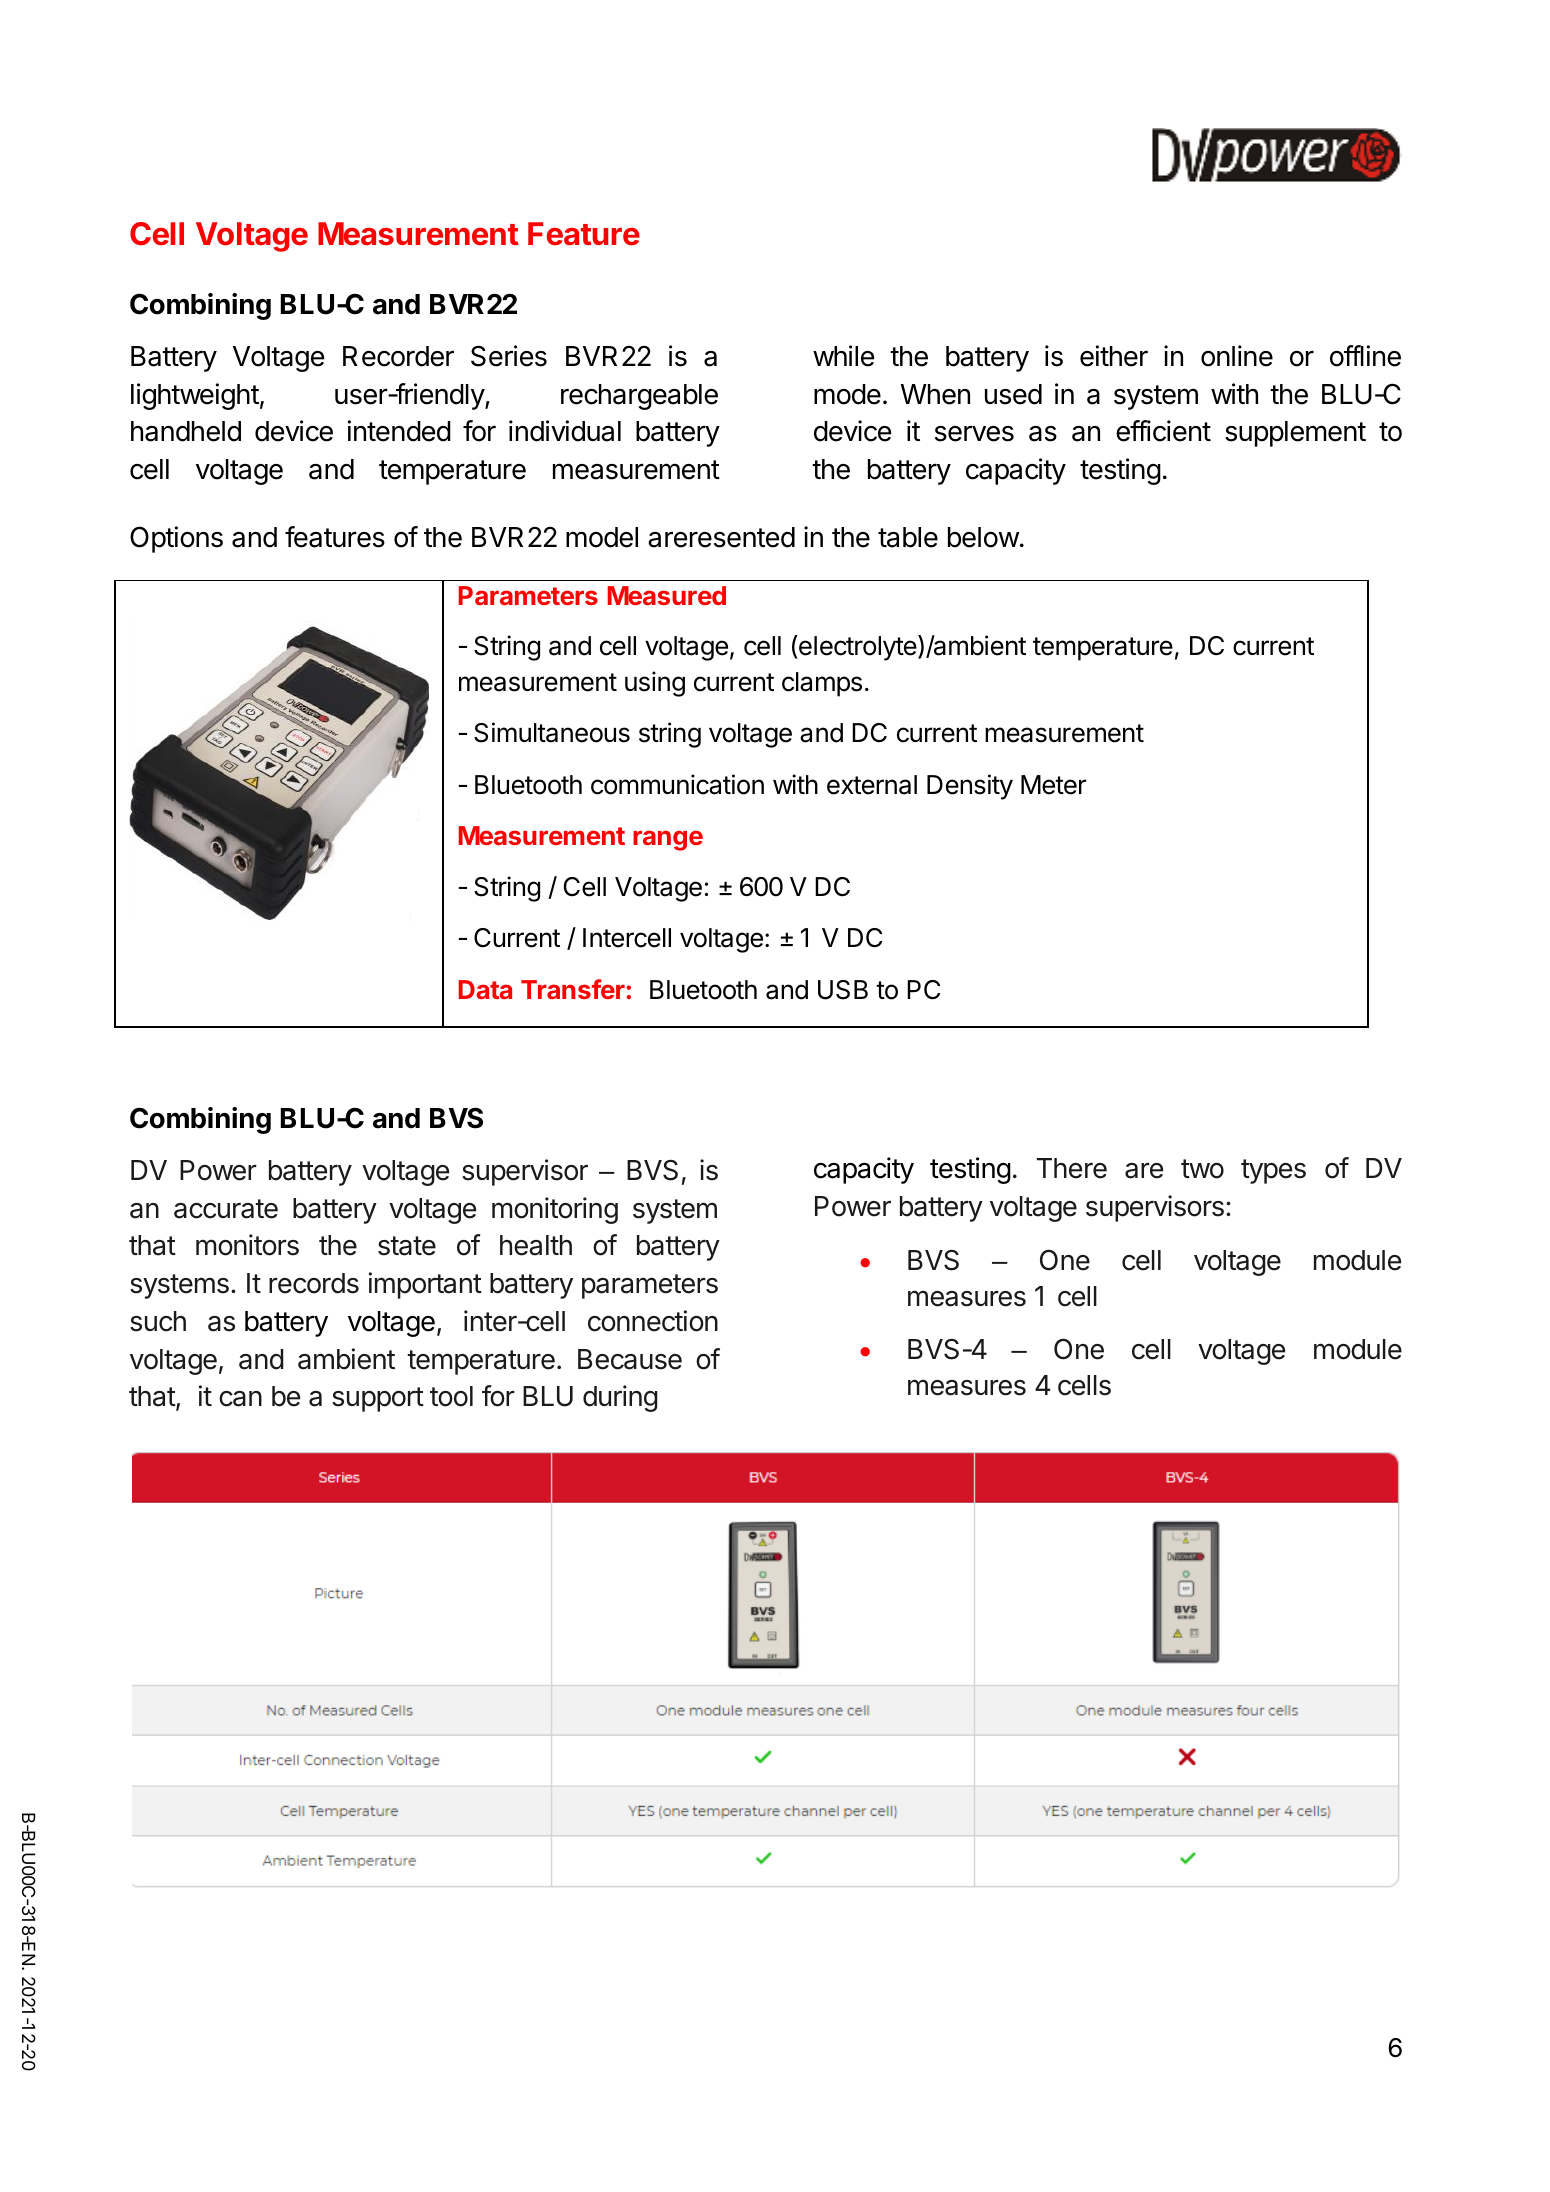 The width and height of the screenshot is (1550, 2192). I want to click on Data, so click(485, 989).
